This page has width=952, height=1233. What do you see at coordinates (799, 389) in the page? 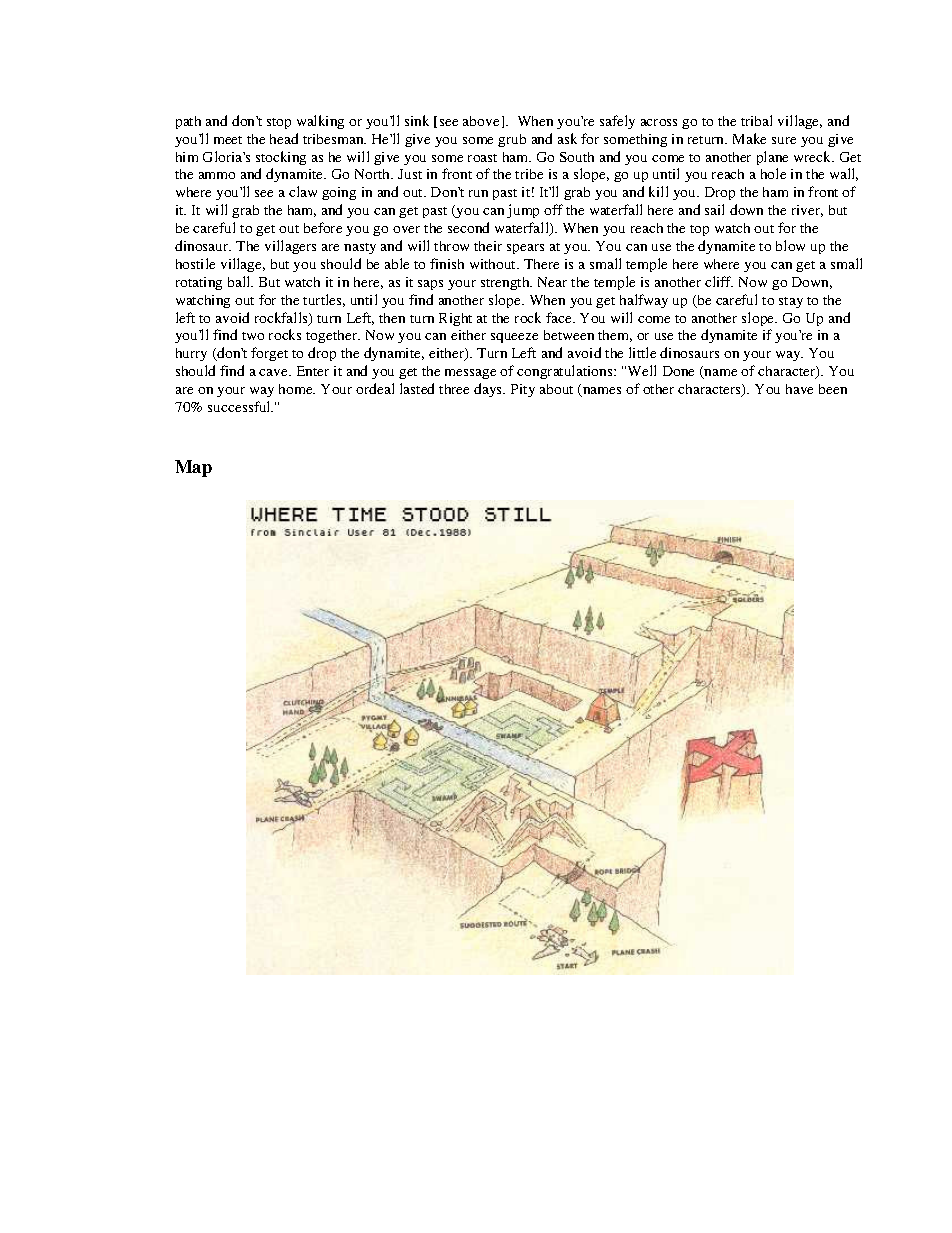
I see `have` at bounding box center [799, 389].
